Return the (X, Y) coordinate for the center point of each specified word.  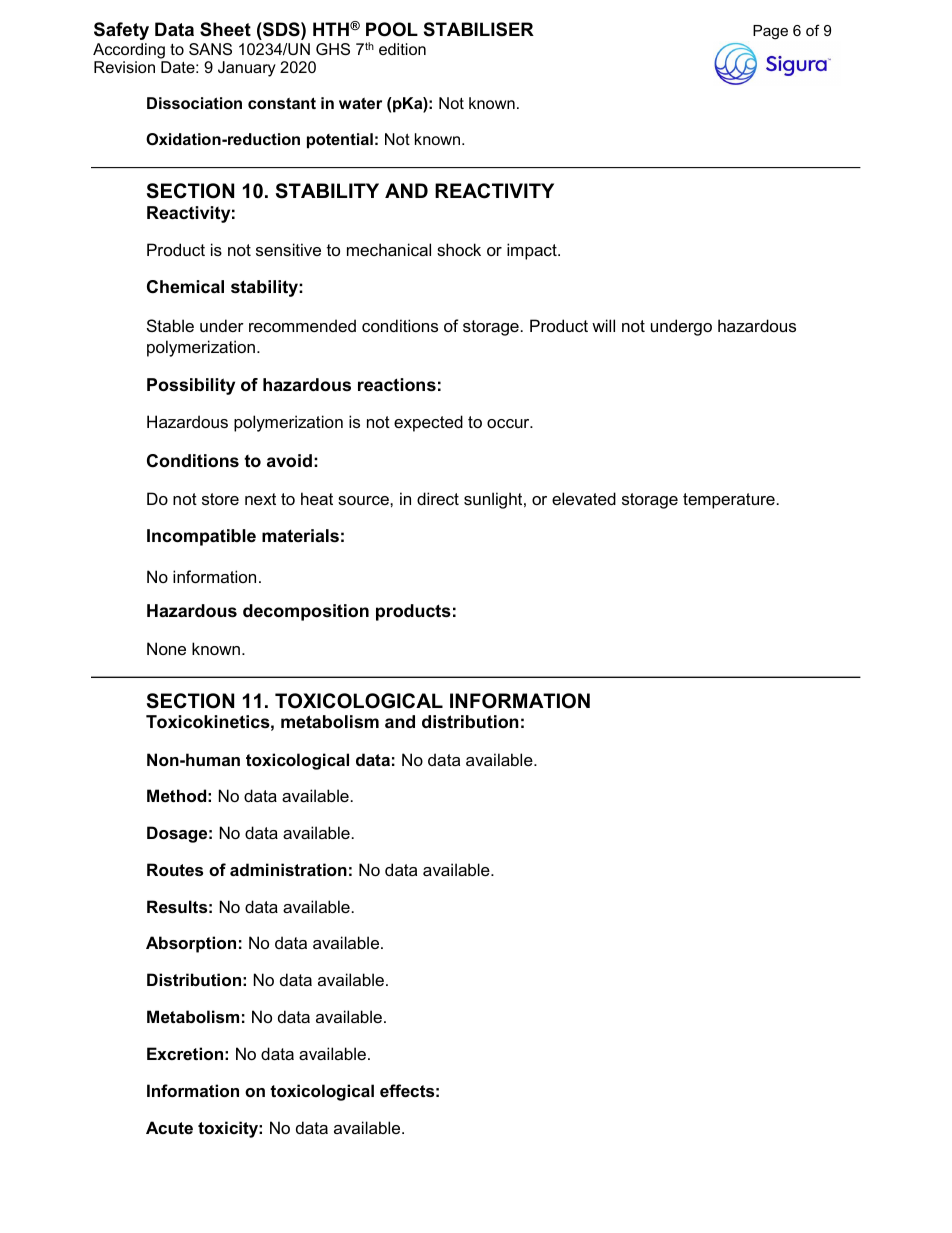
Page (770, 32)
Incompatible (201, 537)
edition (402, 49)
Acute (169, 1127)
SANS (210, 49)
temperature (729, 501)
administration (288, 869)
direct (438, 498)
